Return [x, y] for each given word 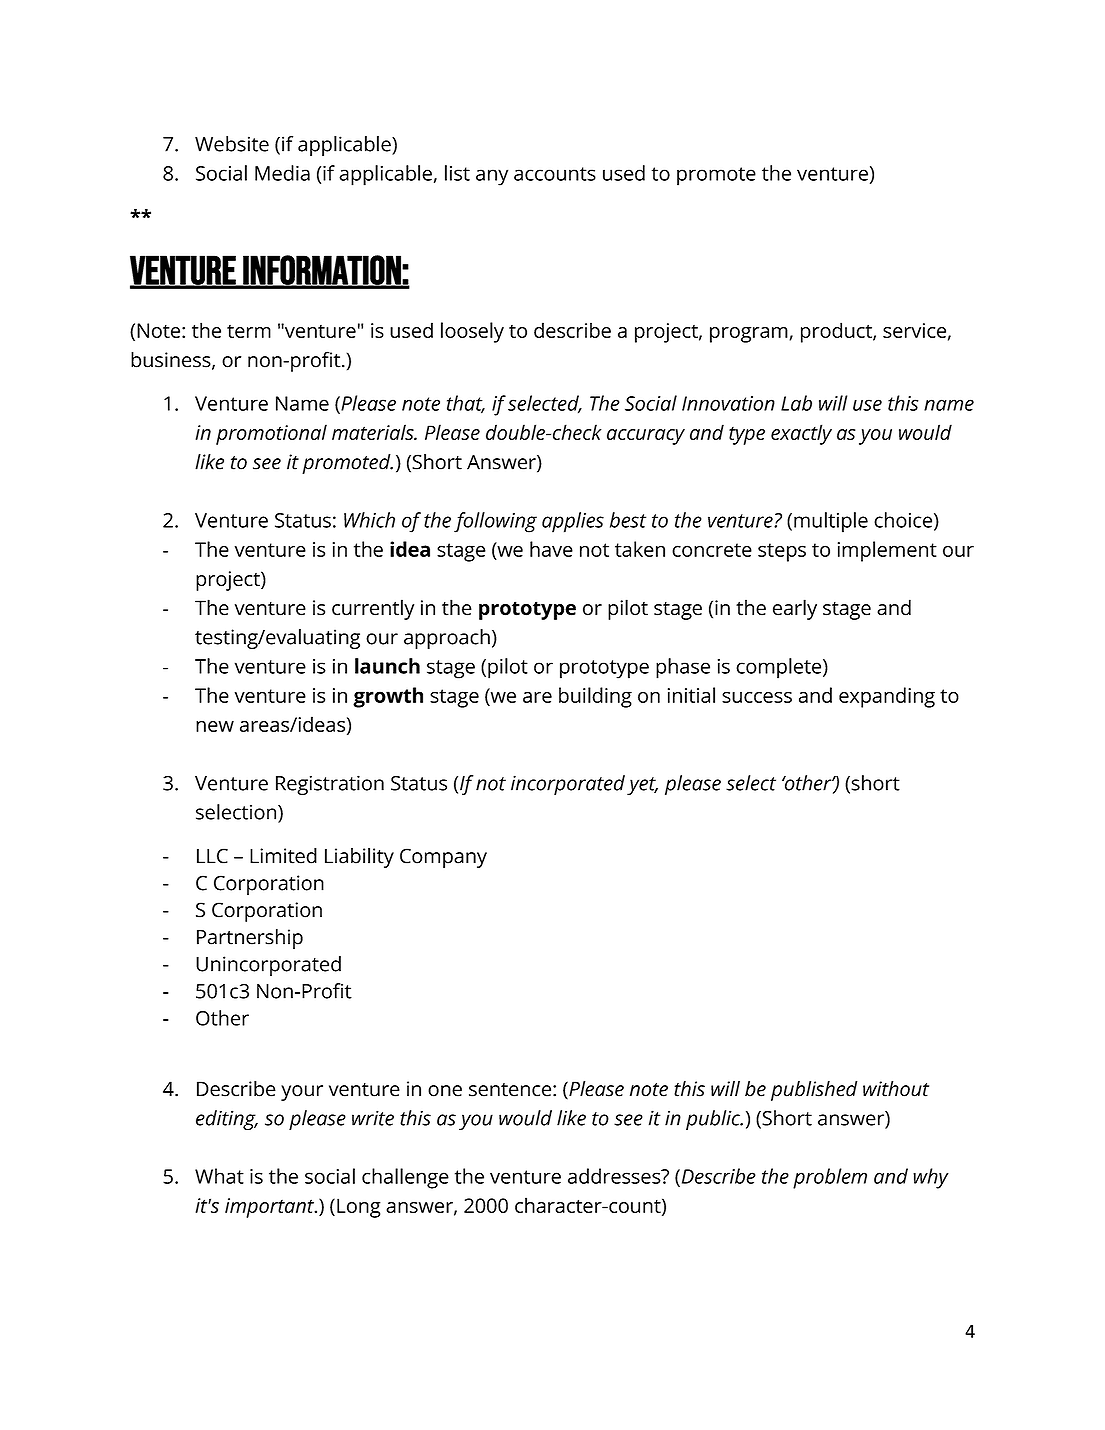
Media [282, 173]
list [457, 173]
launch [387, 666]
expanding [887, 697]
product [837, 332]
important [270, 1208]
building [595, 697]
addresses [615, 1176]
